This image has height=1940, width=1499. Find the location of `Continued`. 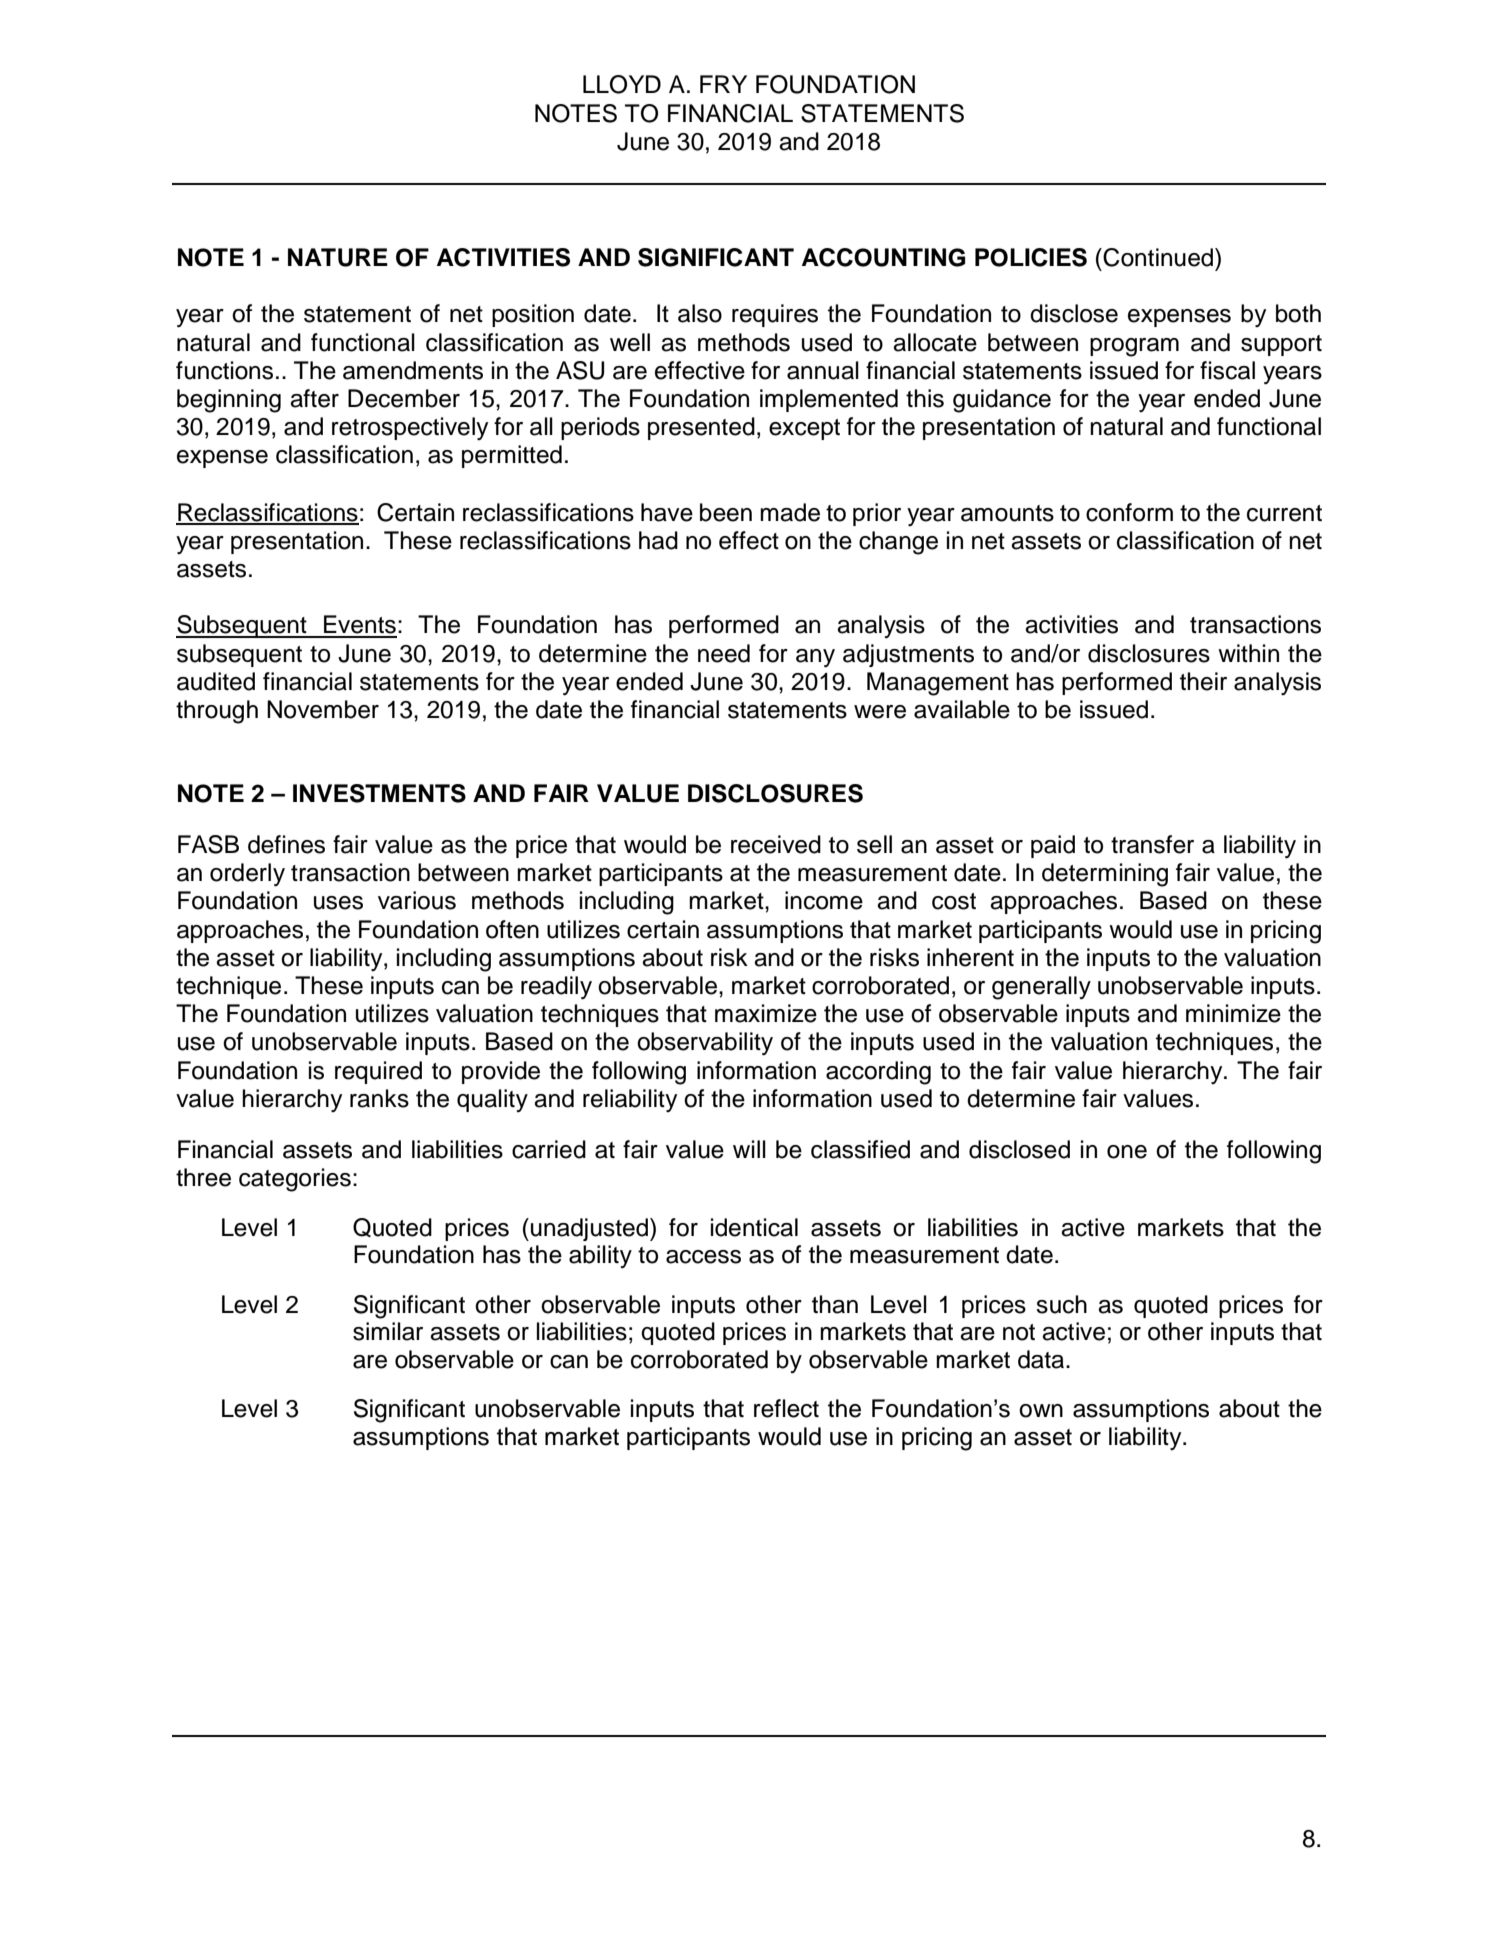

Continued is located at coordinates (1158, 257).
